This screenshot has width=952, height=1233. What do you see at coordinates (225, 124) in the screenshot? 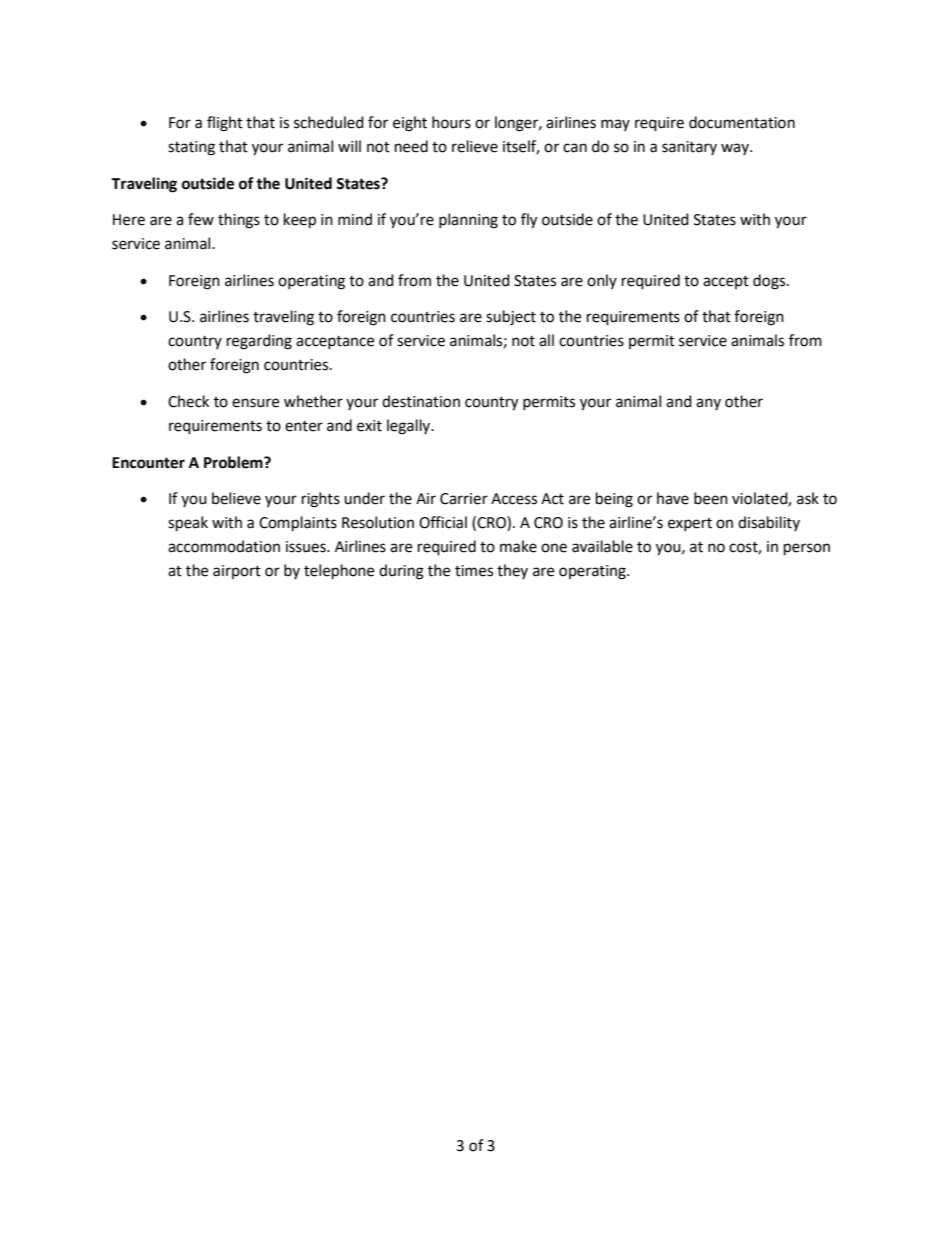
I see `flight` at bounding box center [225, 124].
